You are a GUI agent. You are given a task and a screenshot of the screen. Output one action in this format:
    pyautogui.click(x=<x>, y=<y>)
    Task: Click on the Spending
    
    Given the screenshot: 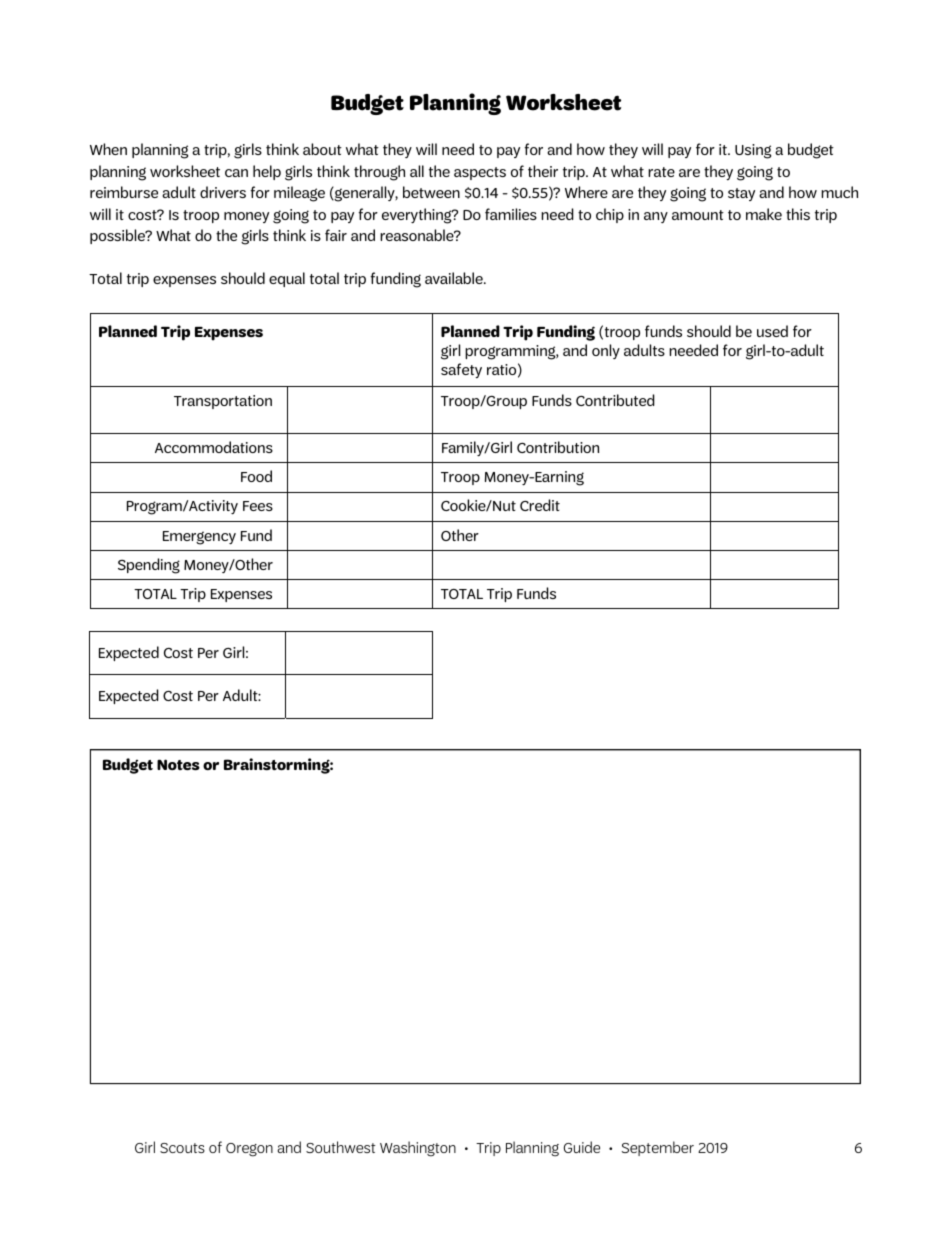 What is the action you would take?
    pyautogui.click(x=149, y=566)
